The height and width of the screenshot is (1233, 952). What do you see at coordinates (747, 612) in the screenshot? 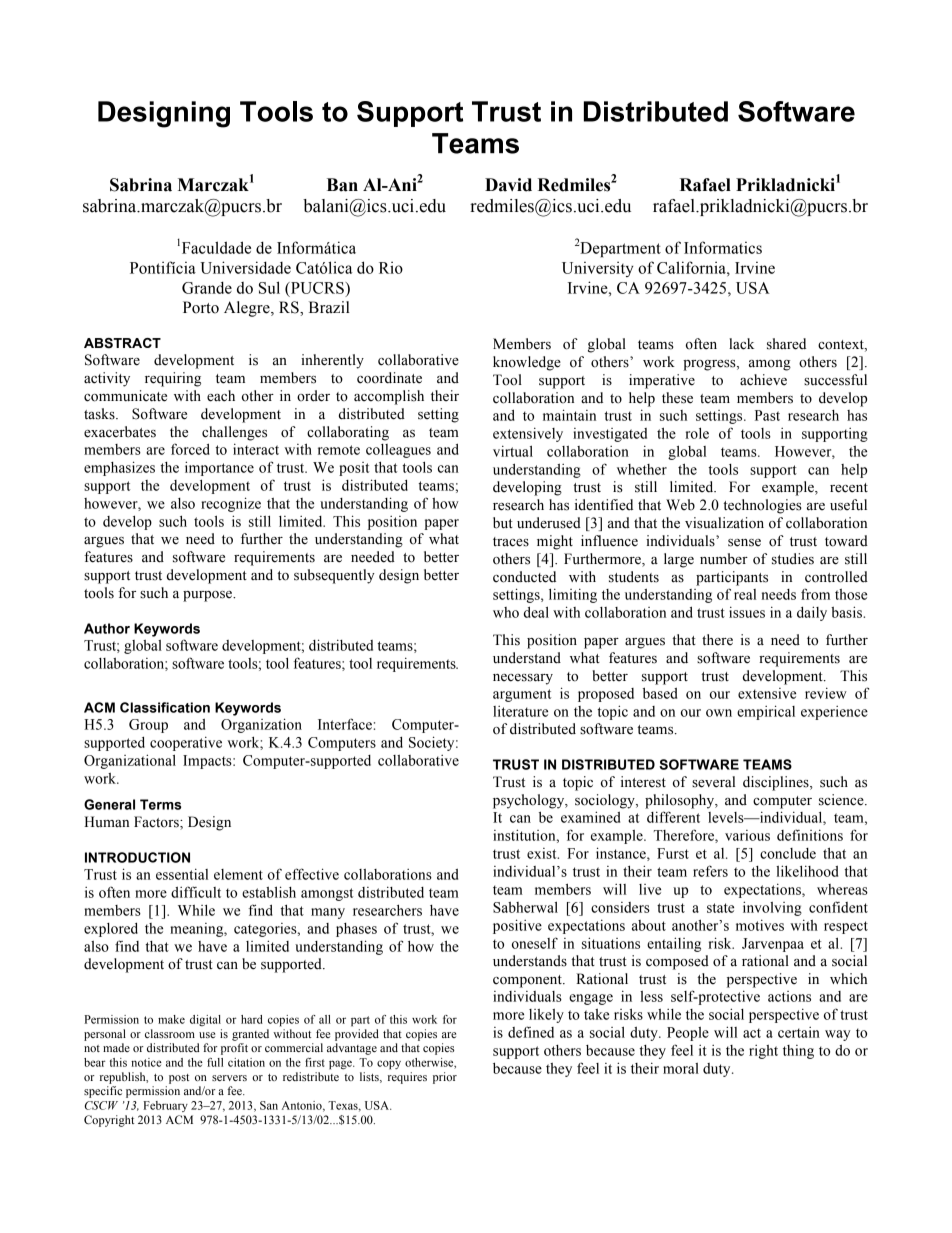
I see `issues` at bounding box center [747, 612].
